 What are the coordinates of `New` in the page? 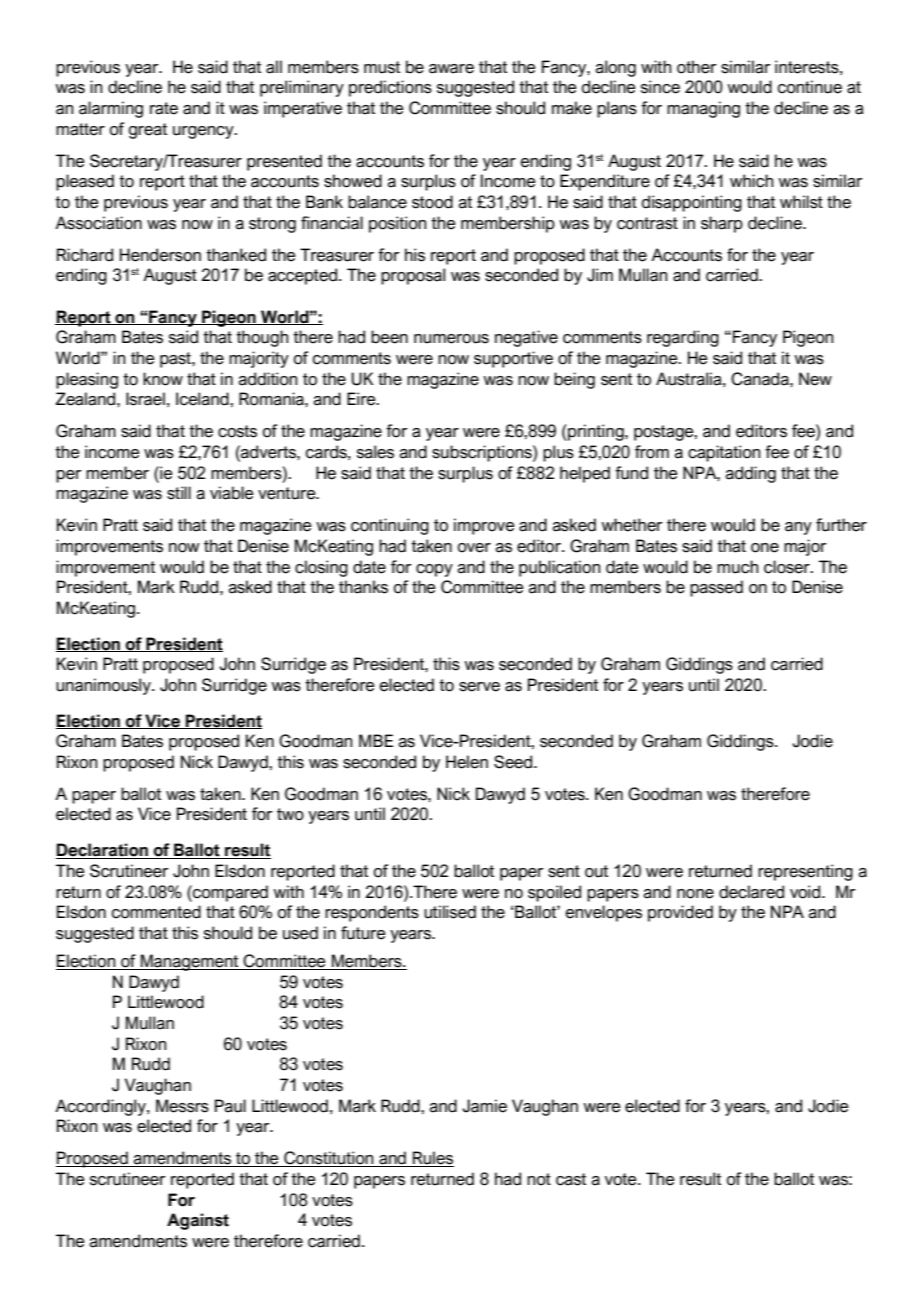 It's located at (815, 379).
